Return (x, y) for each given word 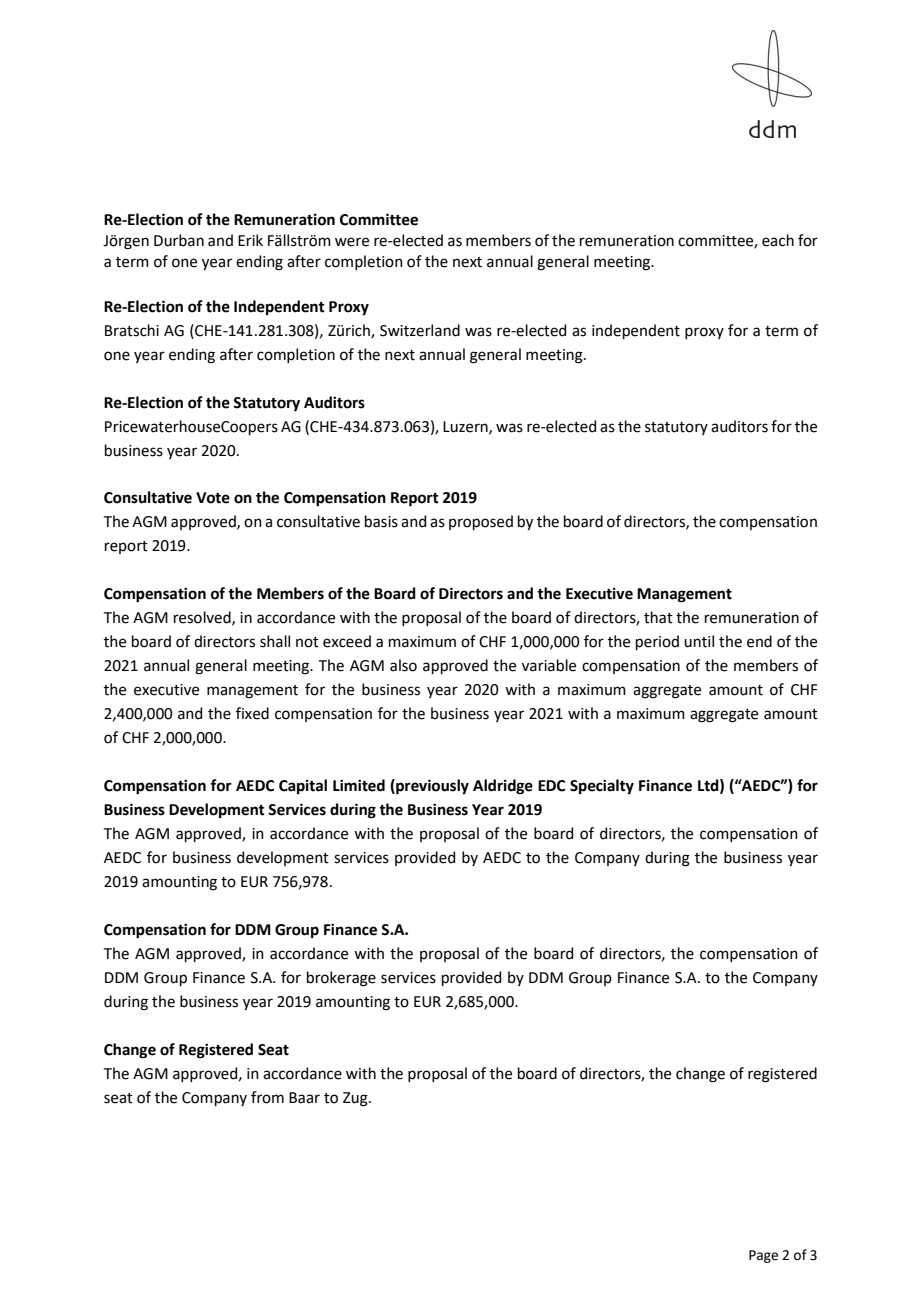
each (778, 240)
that (658, 617)
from (267, 1097)
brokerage (341, 979)
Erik (250, 240)
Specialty (602, 787)
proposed (481, 522)
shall (275, 641)
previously (431, 787)
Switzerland (420, 330)
